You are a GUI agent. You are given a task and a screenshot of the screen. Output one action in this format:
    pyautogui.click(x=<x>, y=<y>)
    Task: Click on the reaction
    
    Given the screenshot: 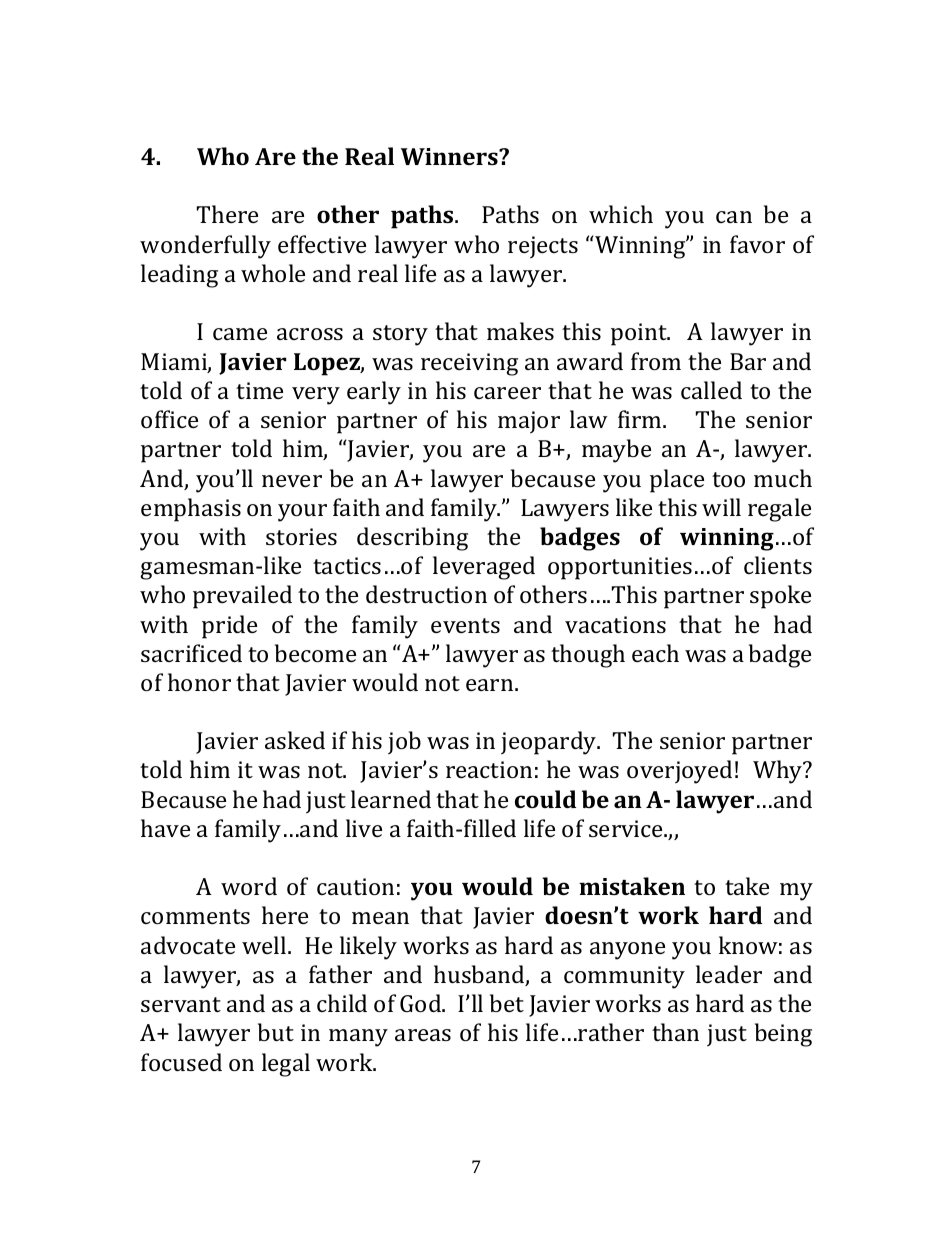 What is the action you would take?
    pyautogui.click(x=489, y=769)
